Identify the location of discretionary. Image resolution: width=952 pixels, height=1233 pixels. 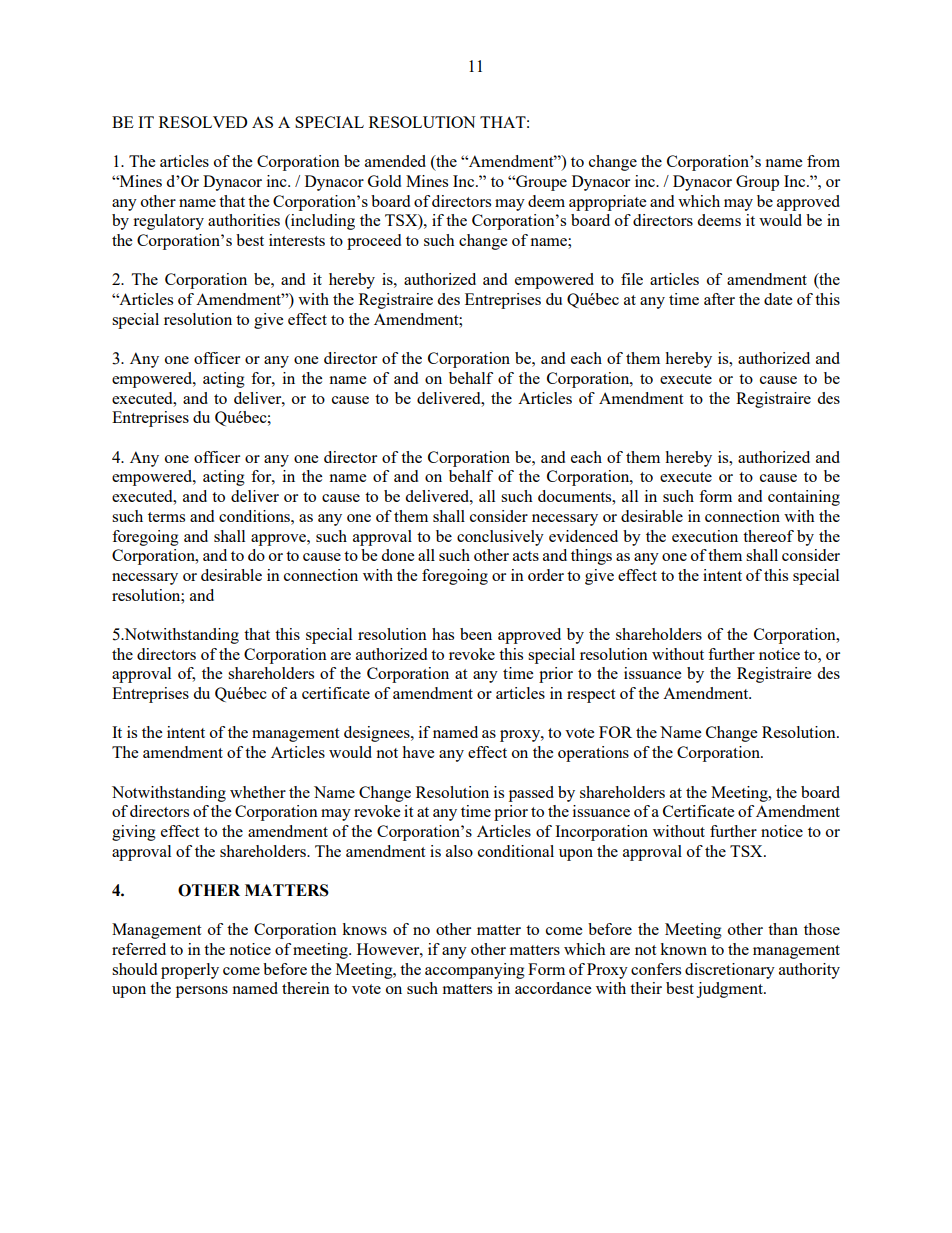
(730, 971).
